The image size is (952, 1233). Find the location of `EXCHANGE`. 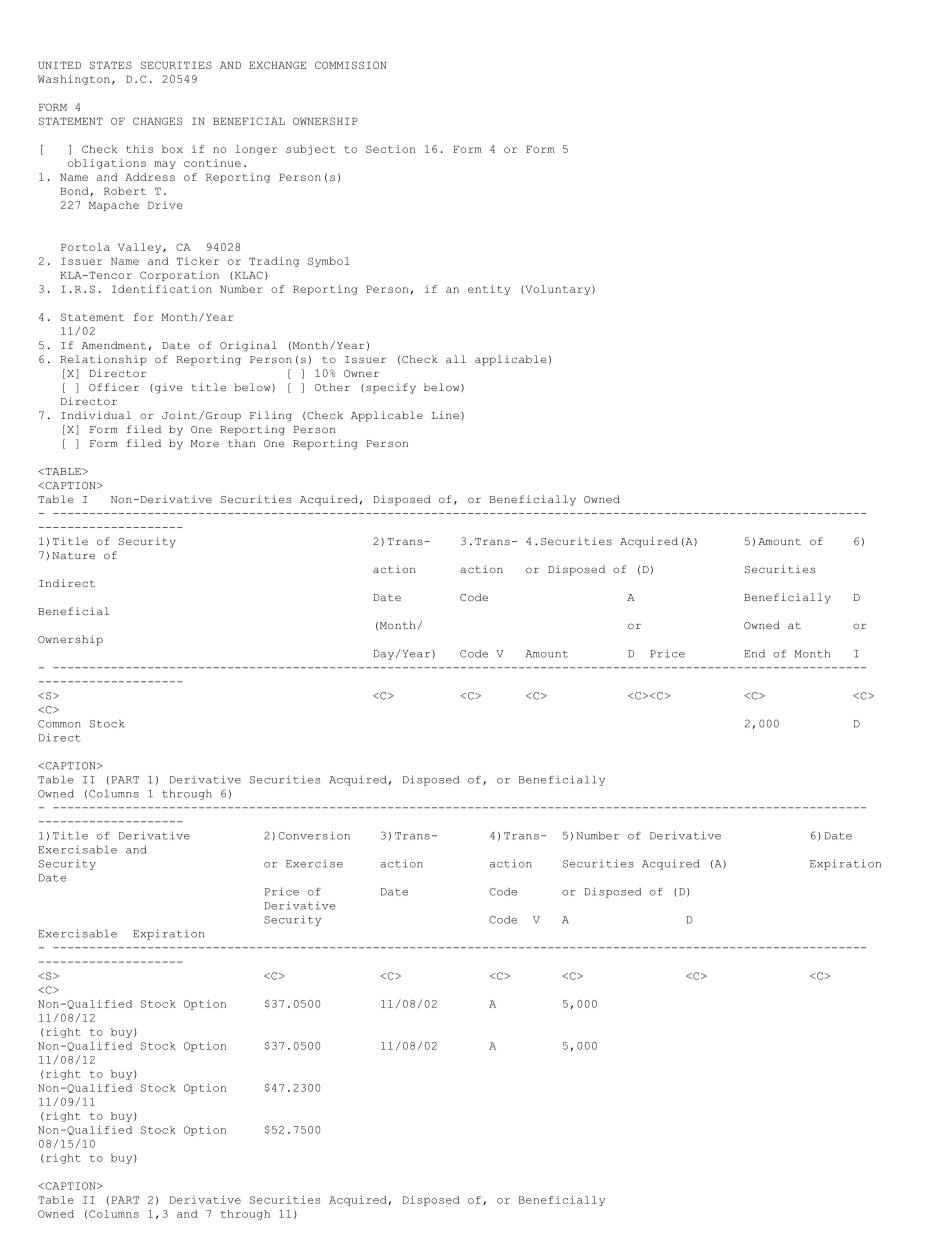

EXCHANGE is located at coordinates (277, 65).
